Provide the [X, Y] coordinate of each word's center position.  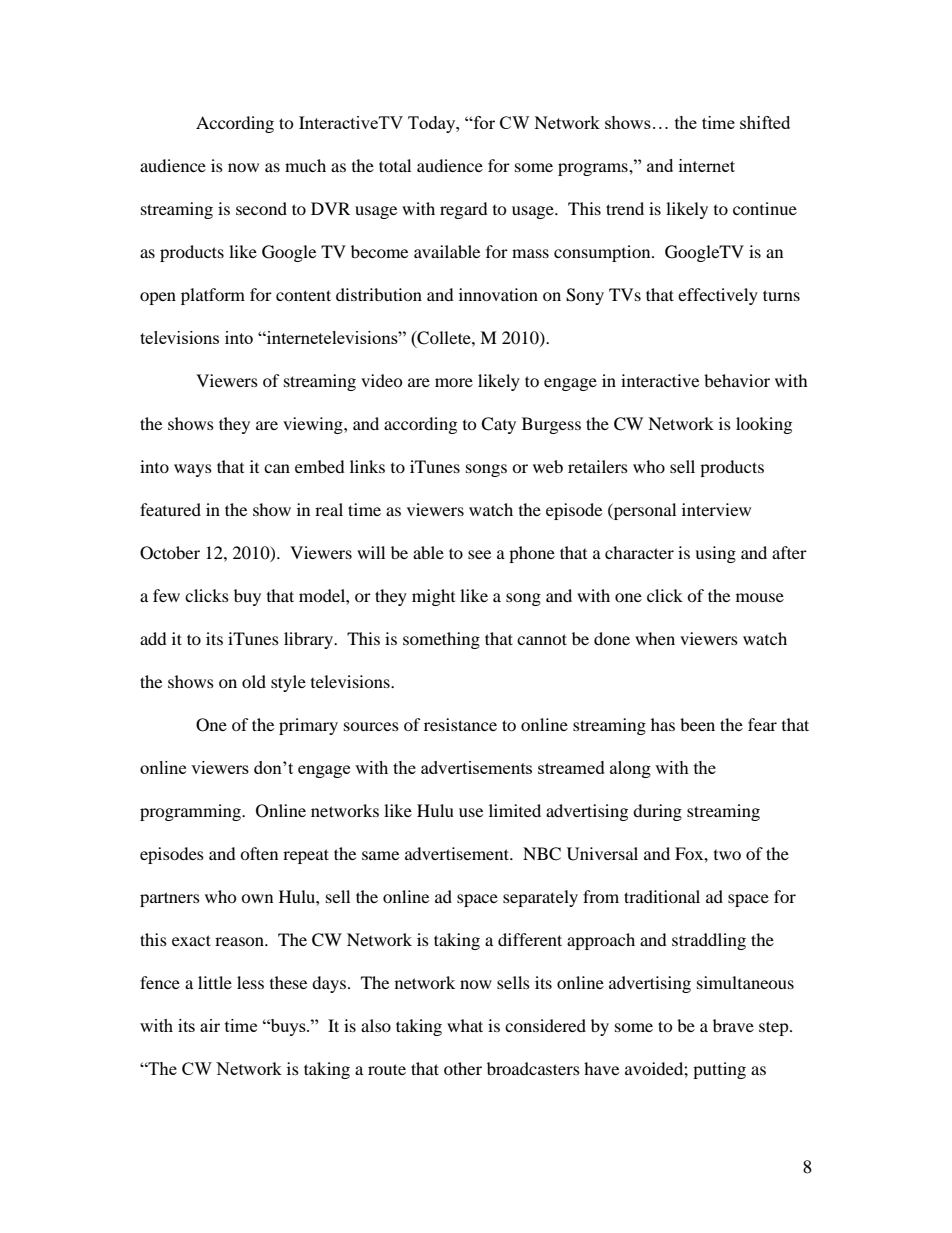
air [210, 1025]
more [454, 382]
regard [464, 210]
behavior [737, 380]
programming [191, 812]
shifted [765, 122]
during [657, 812]
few [166, 595]
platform [213, 296]
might [433, 597]
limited [515, 810]
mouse [760, 597]
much [305, 165]
